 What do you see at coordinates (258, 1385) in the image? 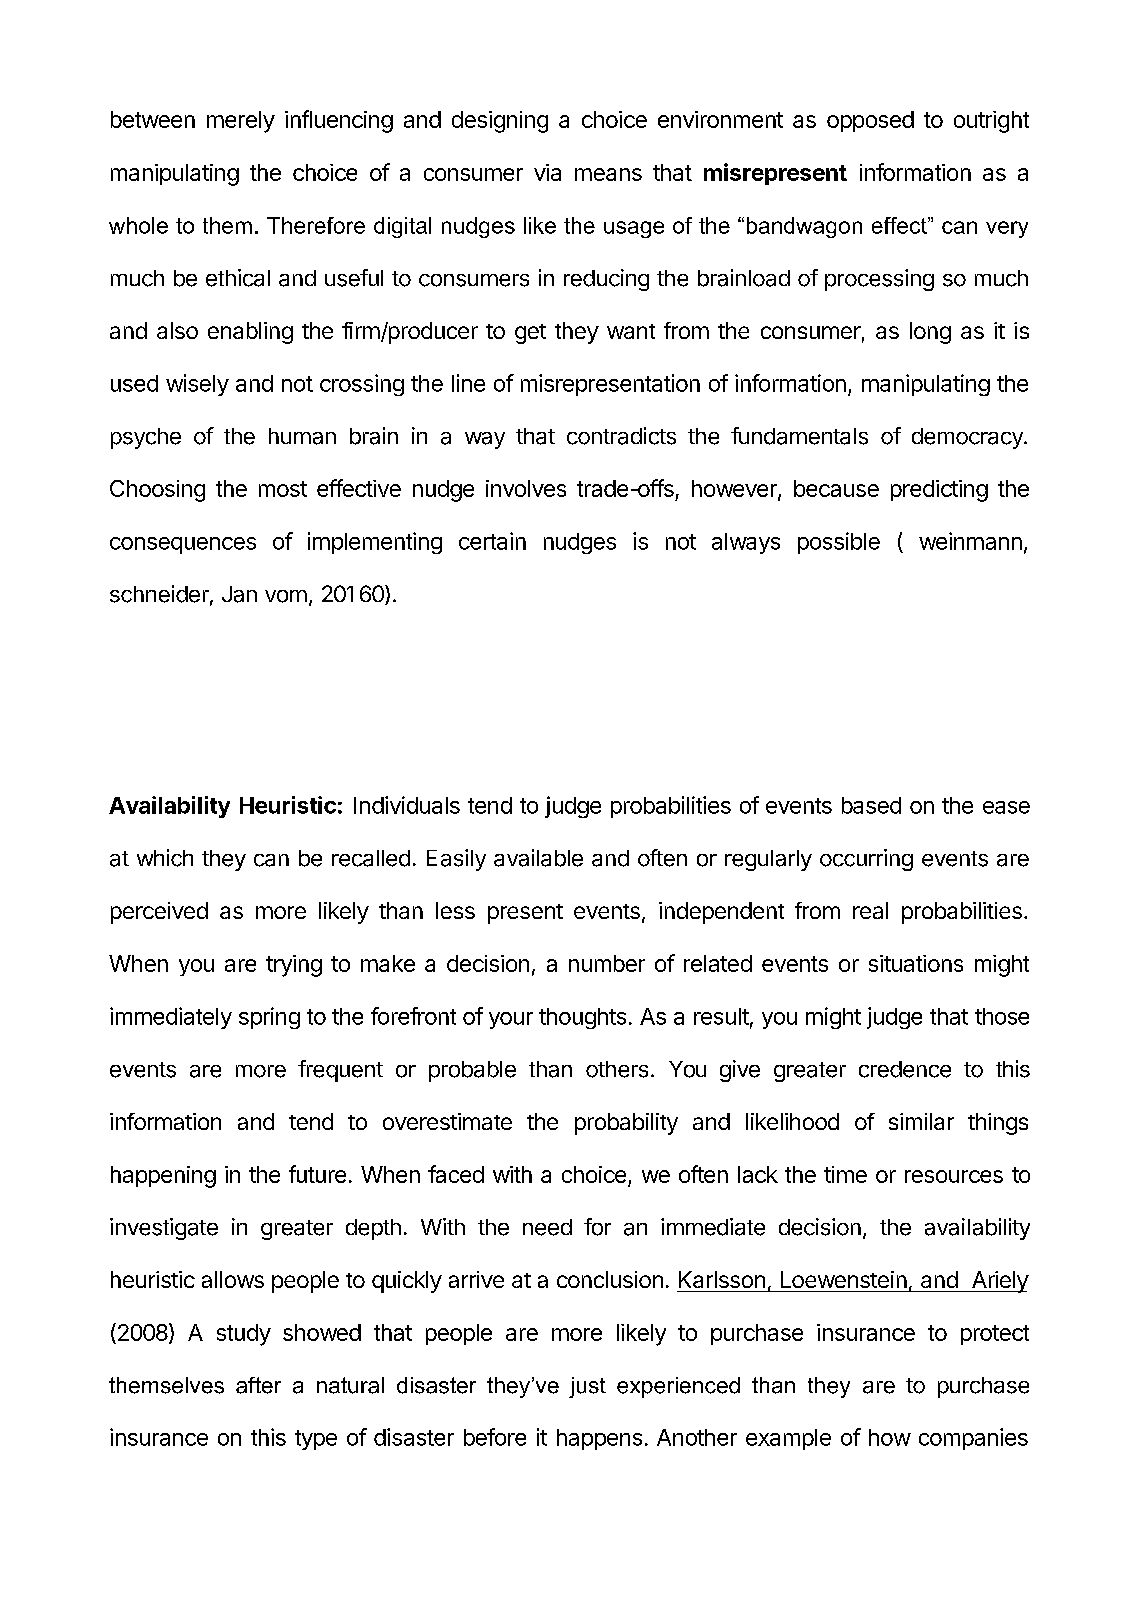
I see `after` at bounding box center [258, 1385].
